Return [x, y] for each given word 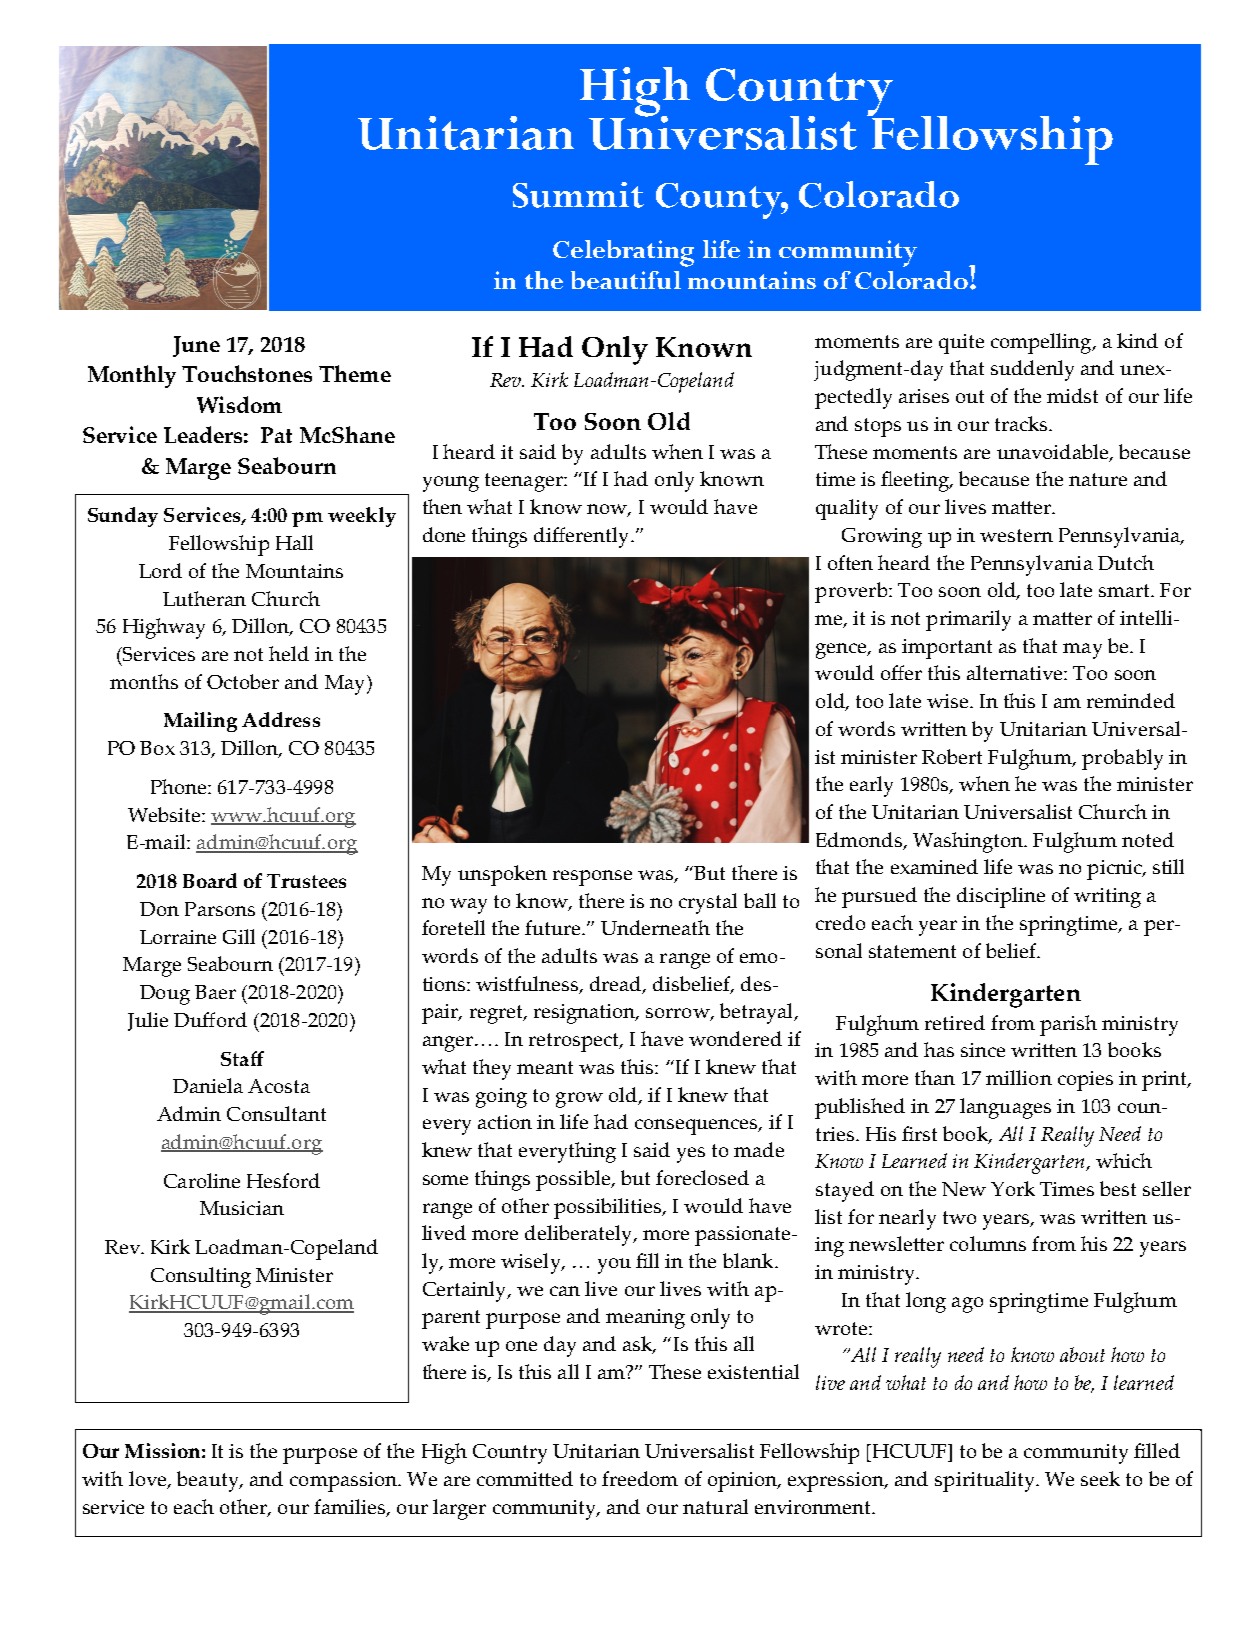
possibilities [609, 1208]
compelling [1042, 343]
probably [1122, 759]
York [1013, 1188]
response [592, 878]
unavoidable [1054, 453]
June [196, 346]
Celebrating [623, 253]
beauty [209, 1481]
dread [617, 985]
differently [583, 537]
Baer [215, 992]
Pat [276, 435]
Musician [242, 1208]
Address [281, 719]
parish [1068, 1025]
